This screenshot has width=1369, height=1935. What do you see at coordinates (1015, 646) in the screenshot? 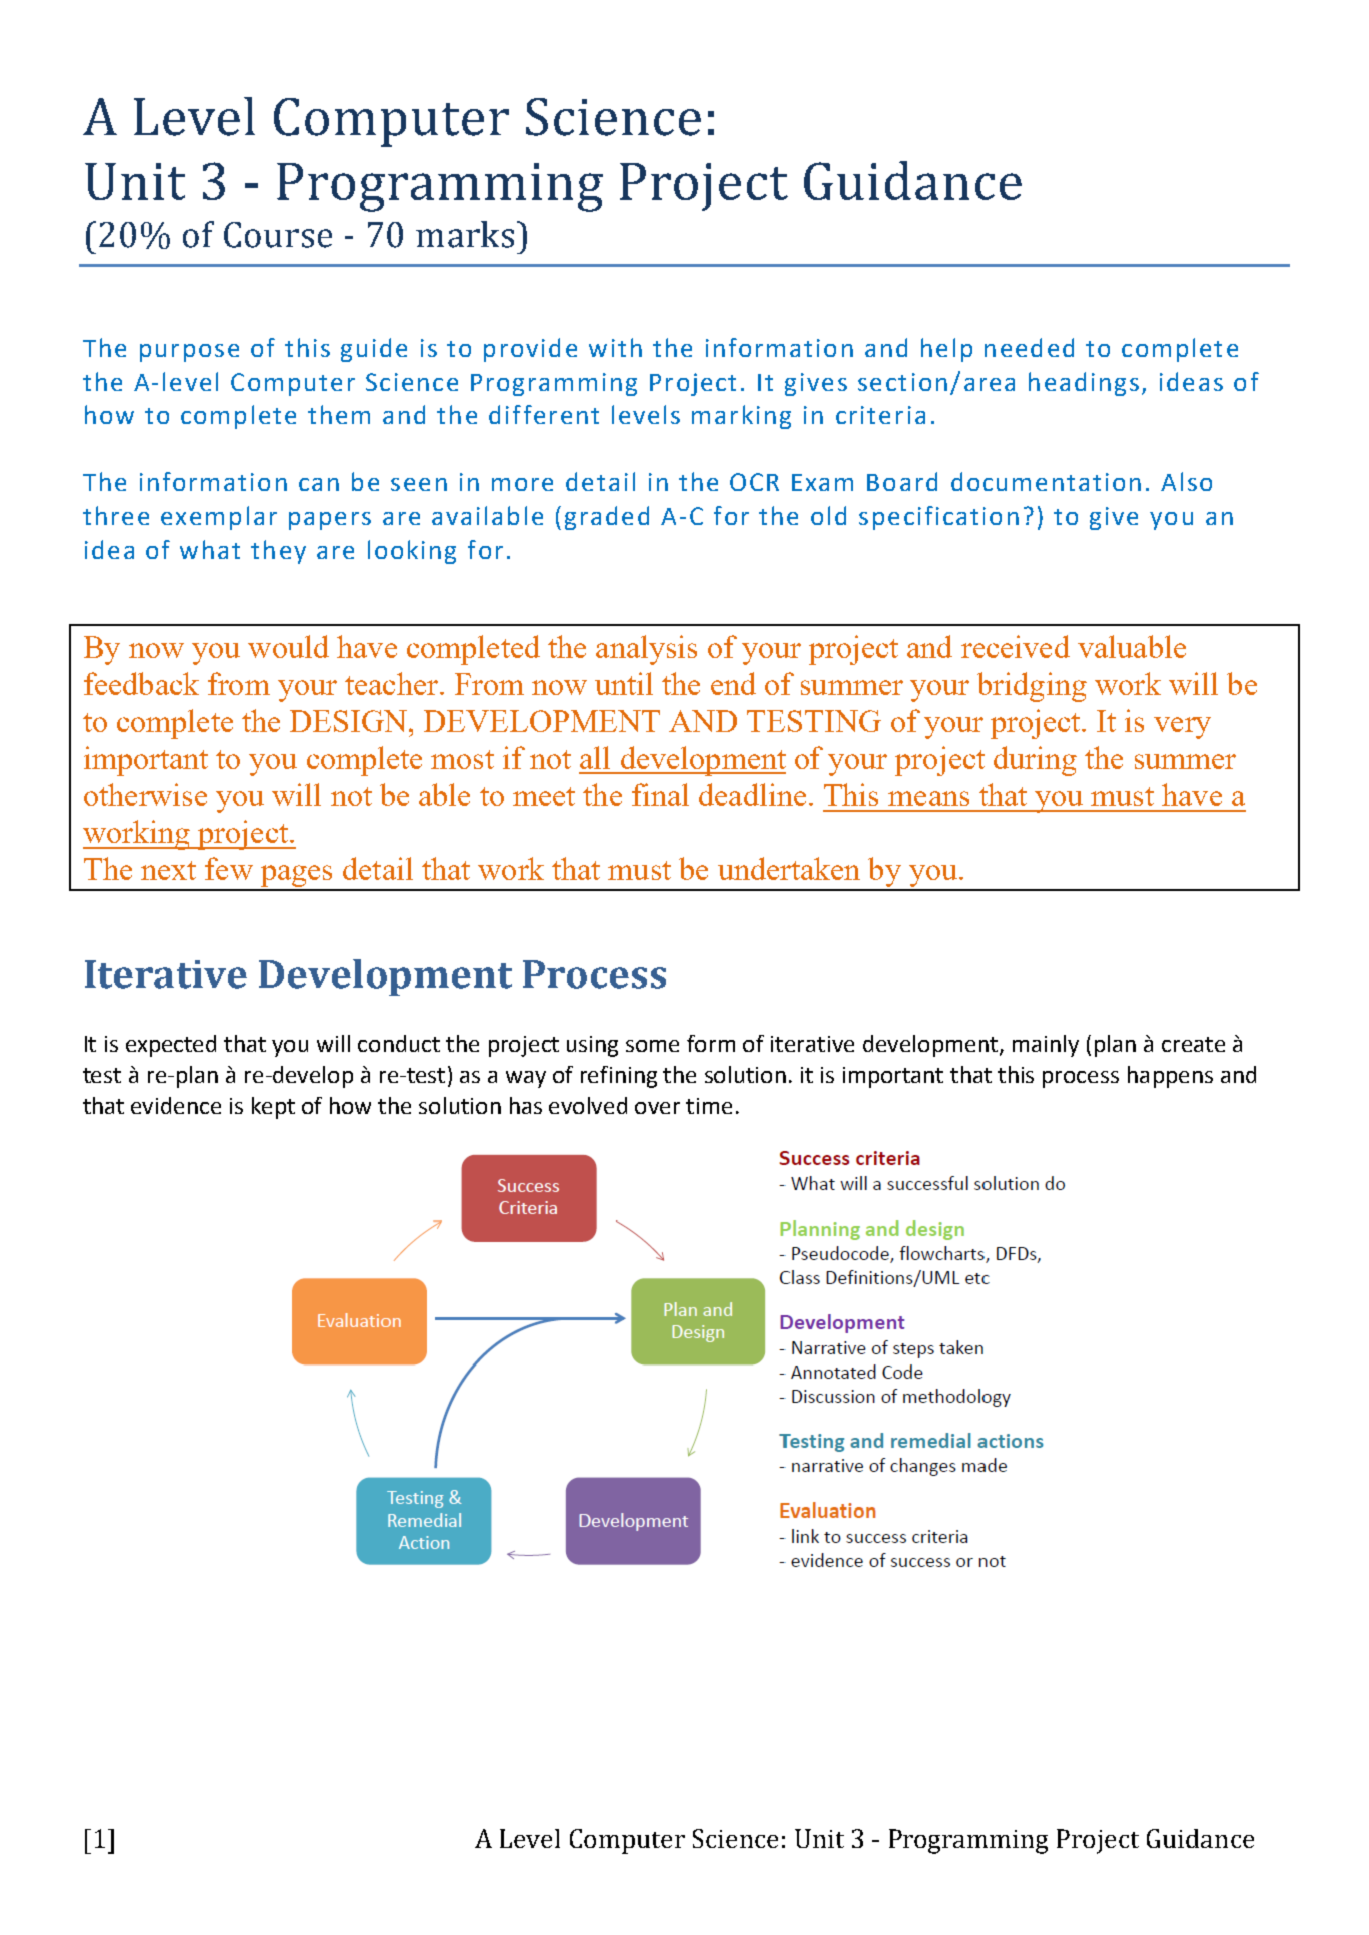
I see `received` at bounding box center [1015, 646].
